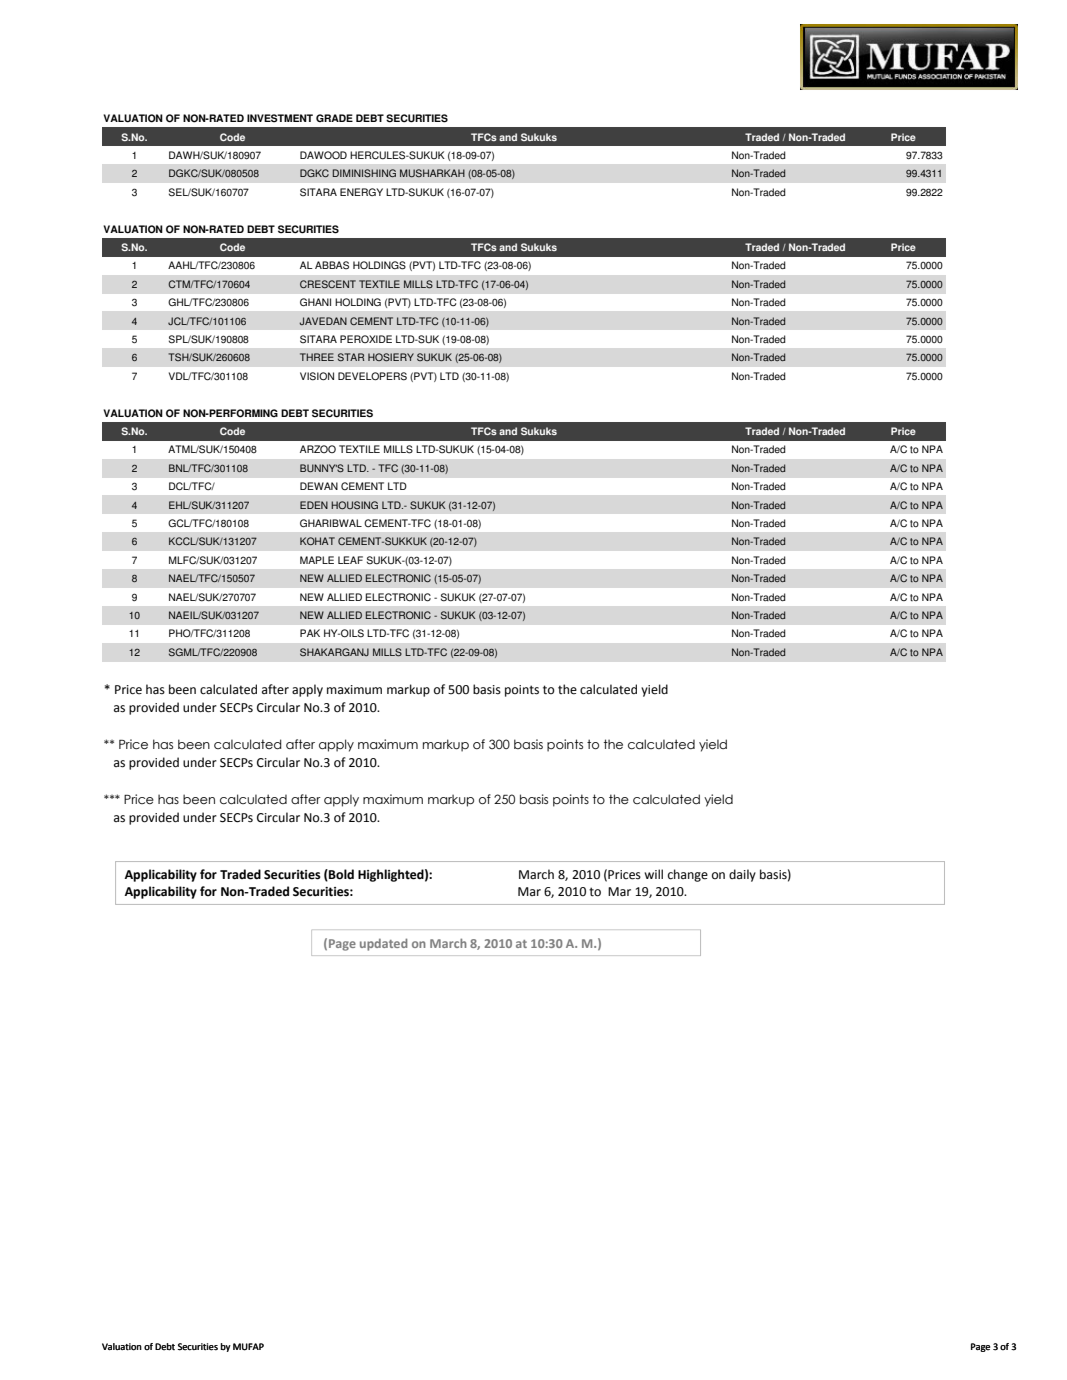 The image size is (1067, 1380). Describe the element at coordinates (310, 633) in the document. I see `PAK` at that location.
